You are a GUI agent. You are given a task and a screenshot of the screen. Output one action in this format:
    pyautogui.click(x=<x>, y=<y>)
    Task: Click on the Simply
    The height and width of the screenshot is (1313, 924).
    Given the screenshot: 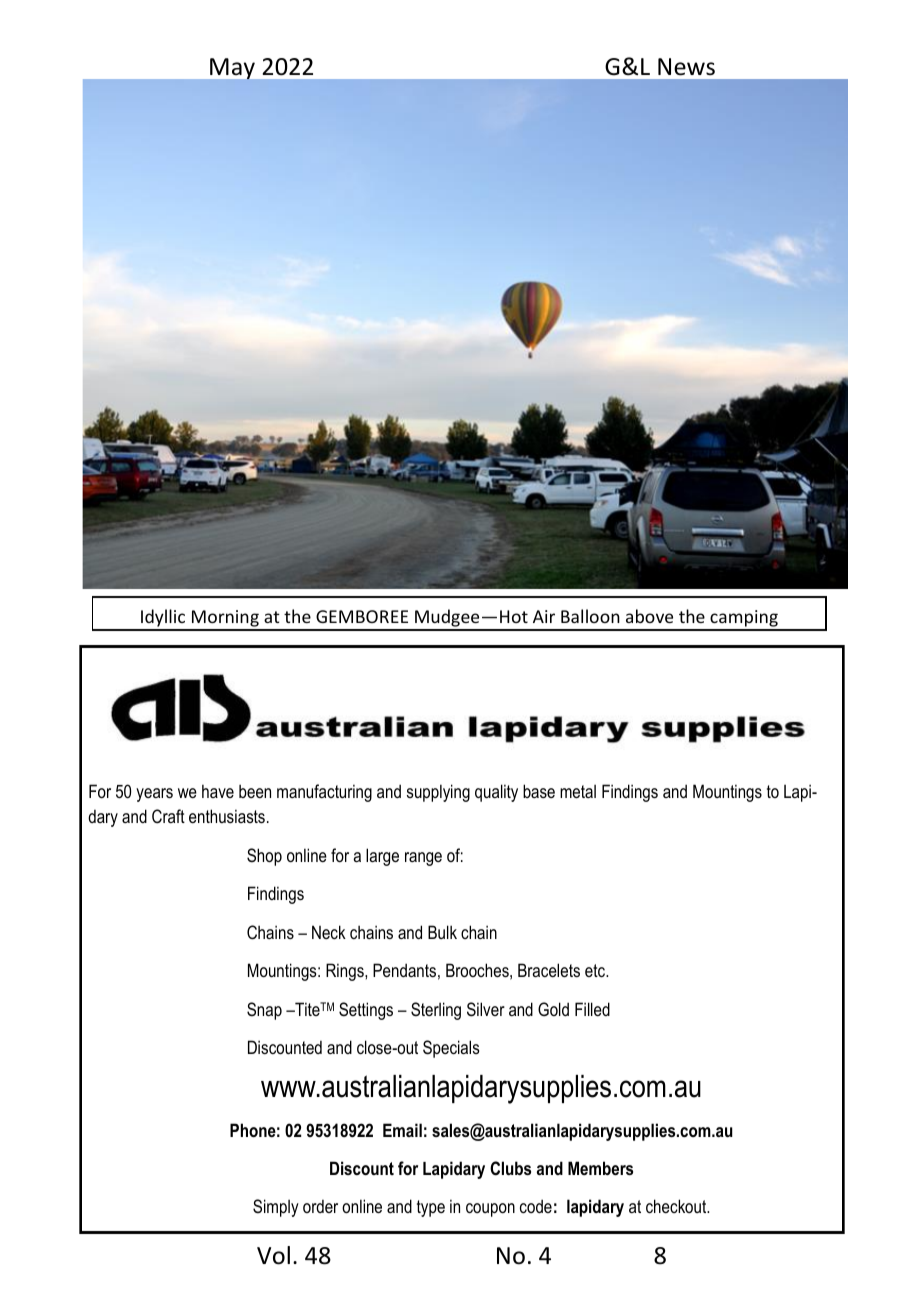 What is the action you would take?
    pyautogui.click(x=276, y=1208)
